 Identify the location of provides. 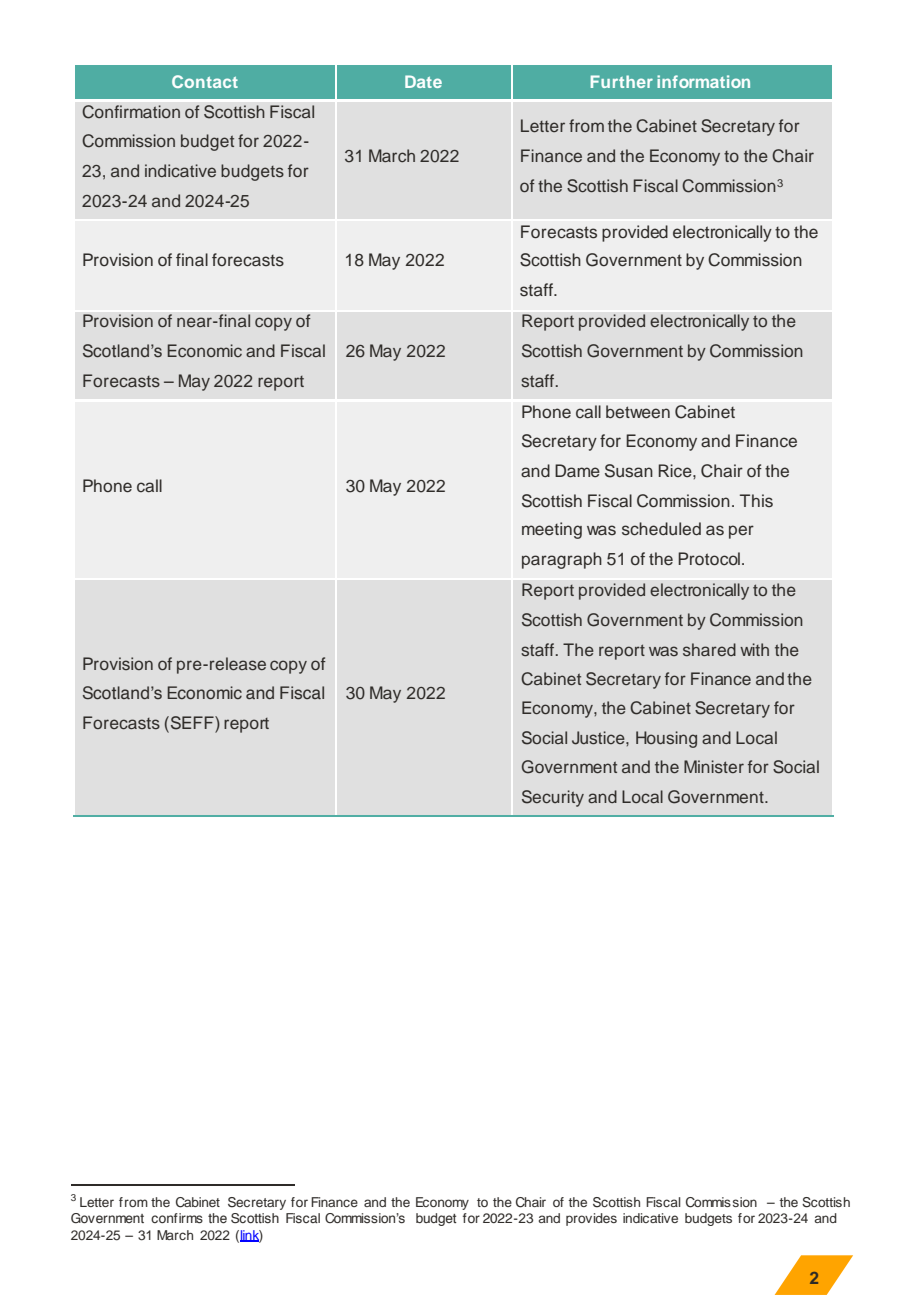
(591, 1219).
